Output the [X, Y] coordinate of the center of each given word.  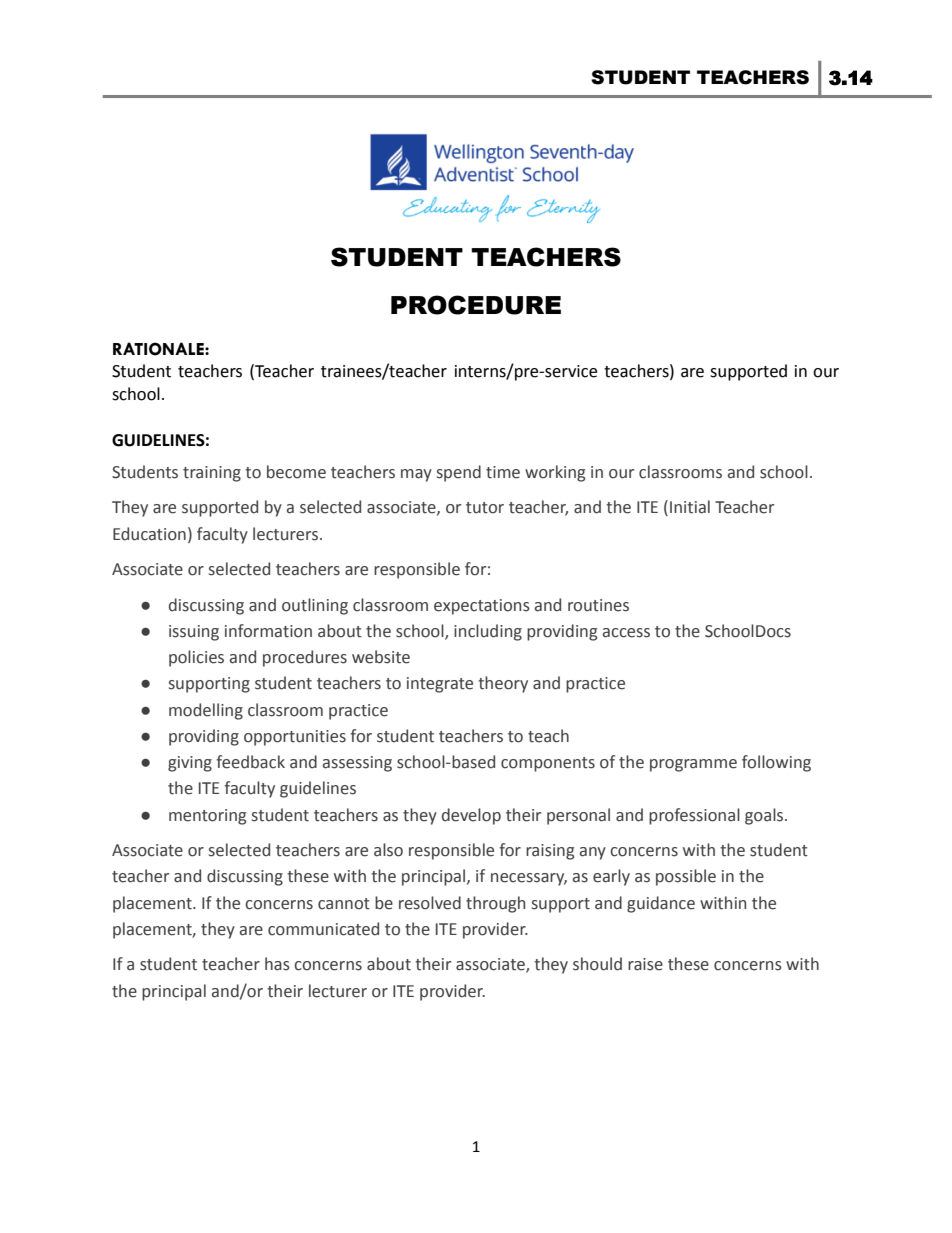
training [212, 474]
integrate [440, 685]
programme [693, 765]
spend [459, 473]
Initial [690, 507]
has [277, 964]
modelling [206, 711]
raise [645, 964]
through [495, 904]
